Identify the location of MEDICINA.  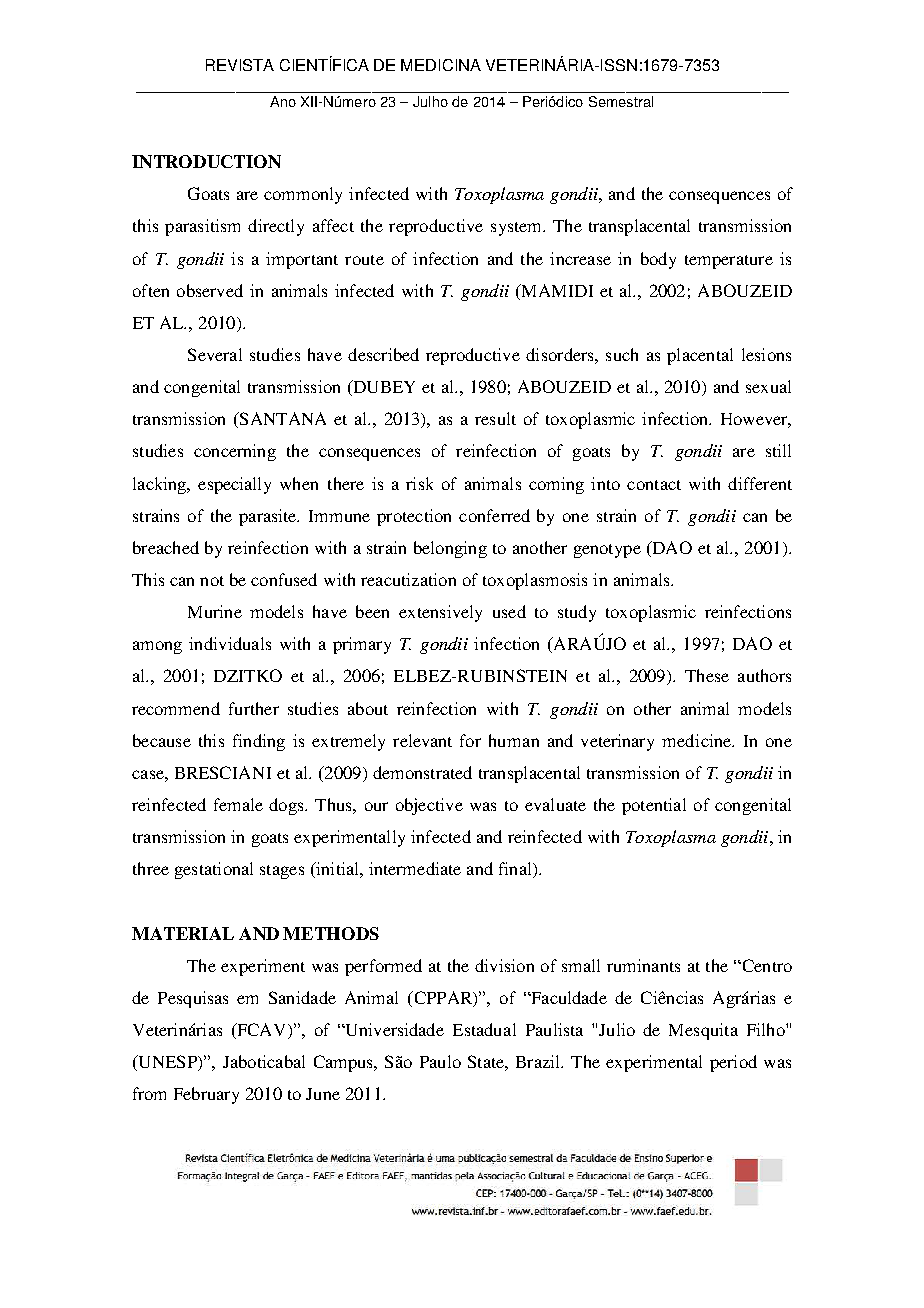
(441, 65).
